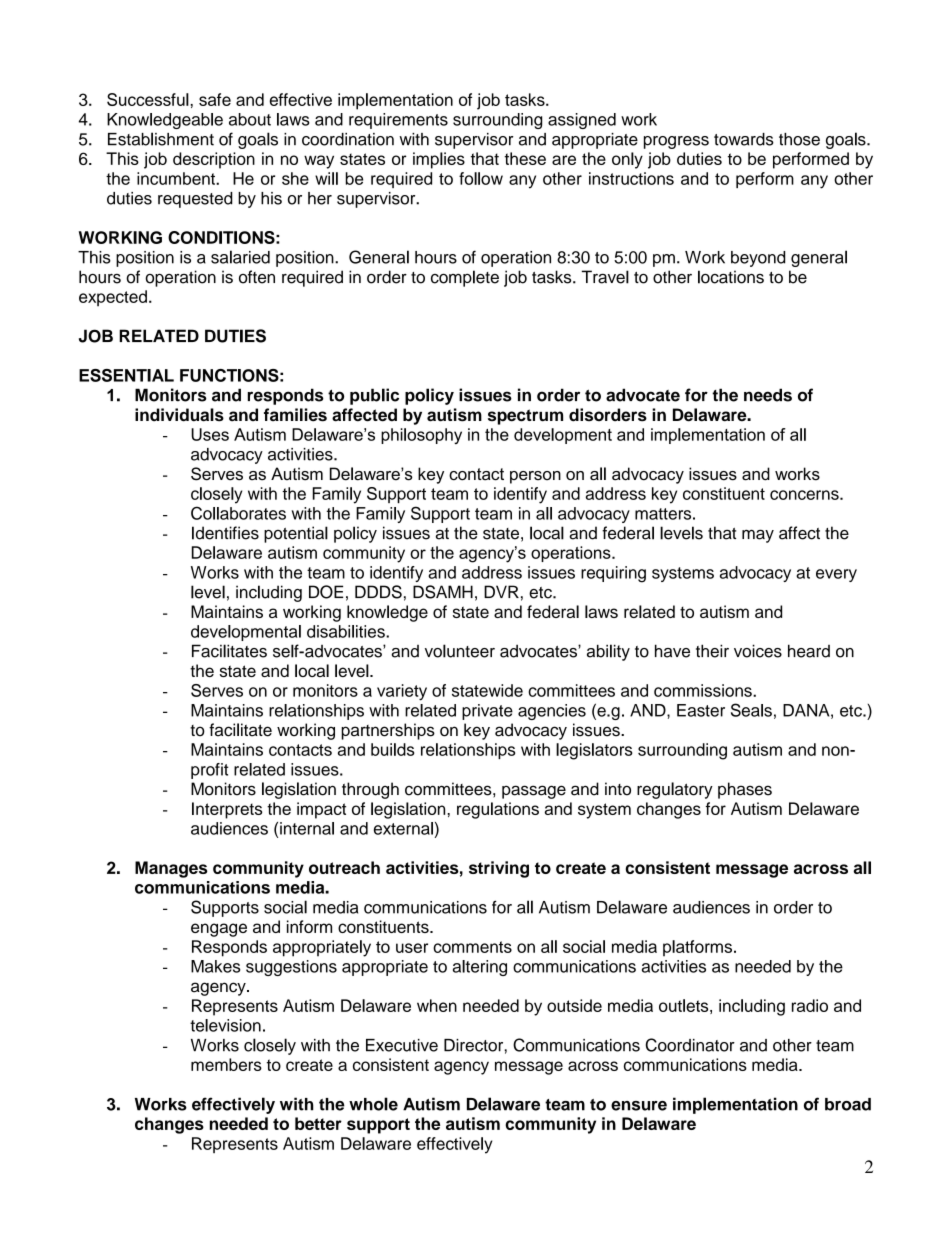 The image size is (952, 1233). I want to click on Identifies, so click(225, 533).
